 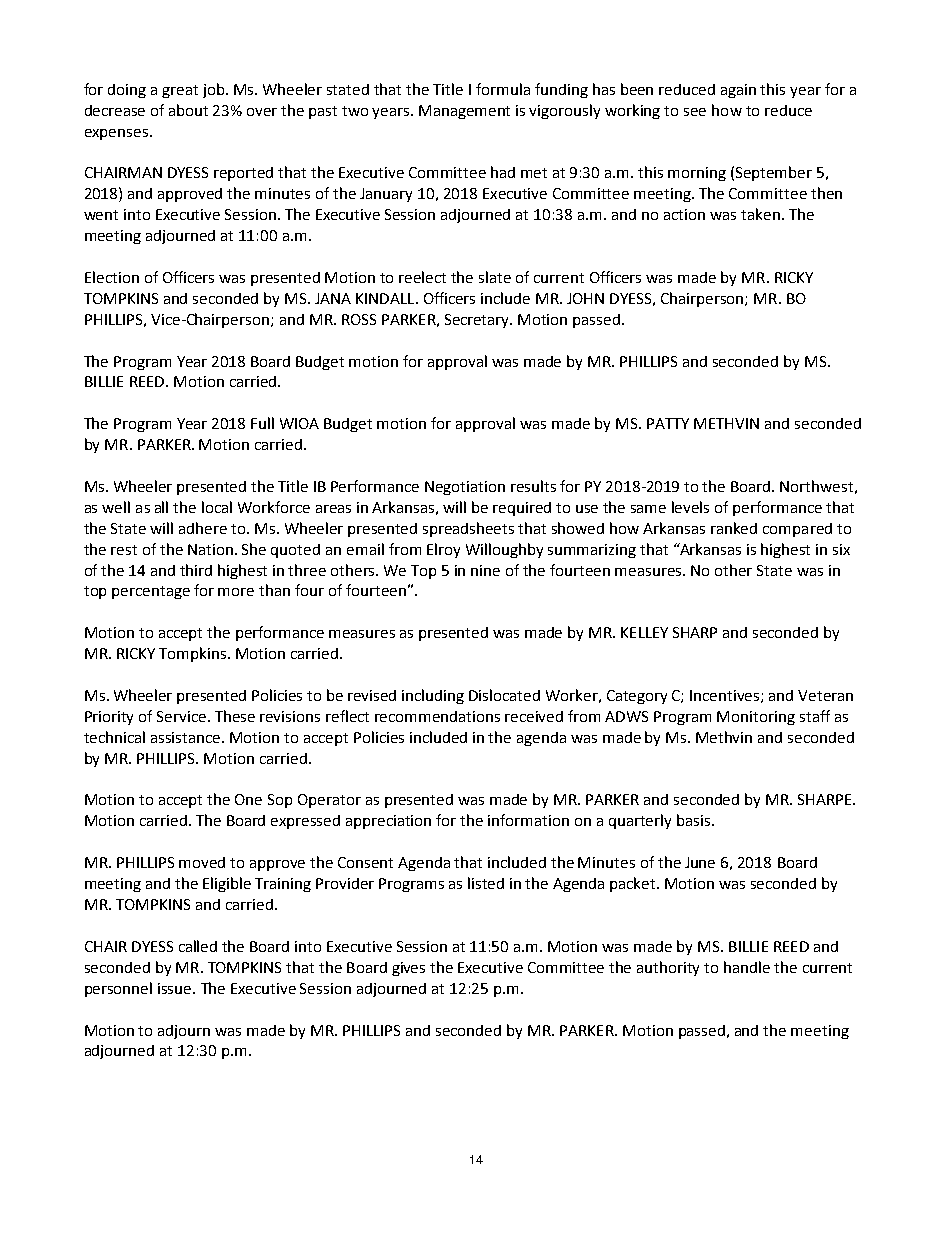 I want to click on Dislocated, so click(x=504, y=695).
